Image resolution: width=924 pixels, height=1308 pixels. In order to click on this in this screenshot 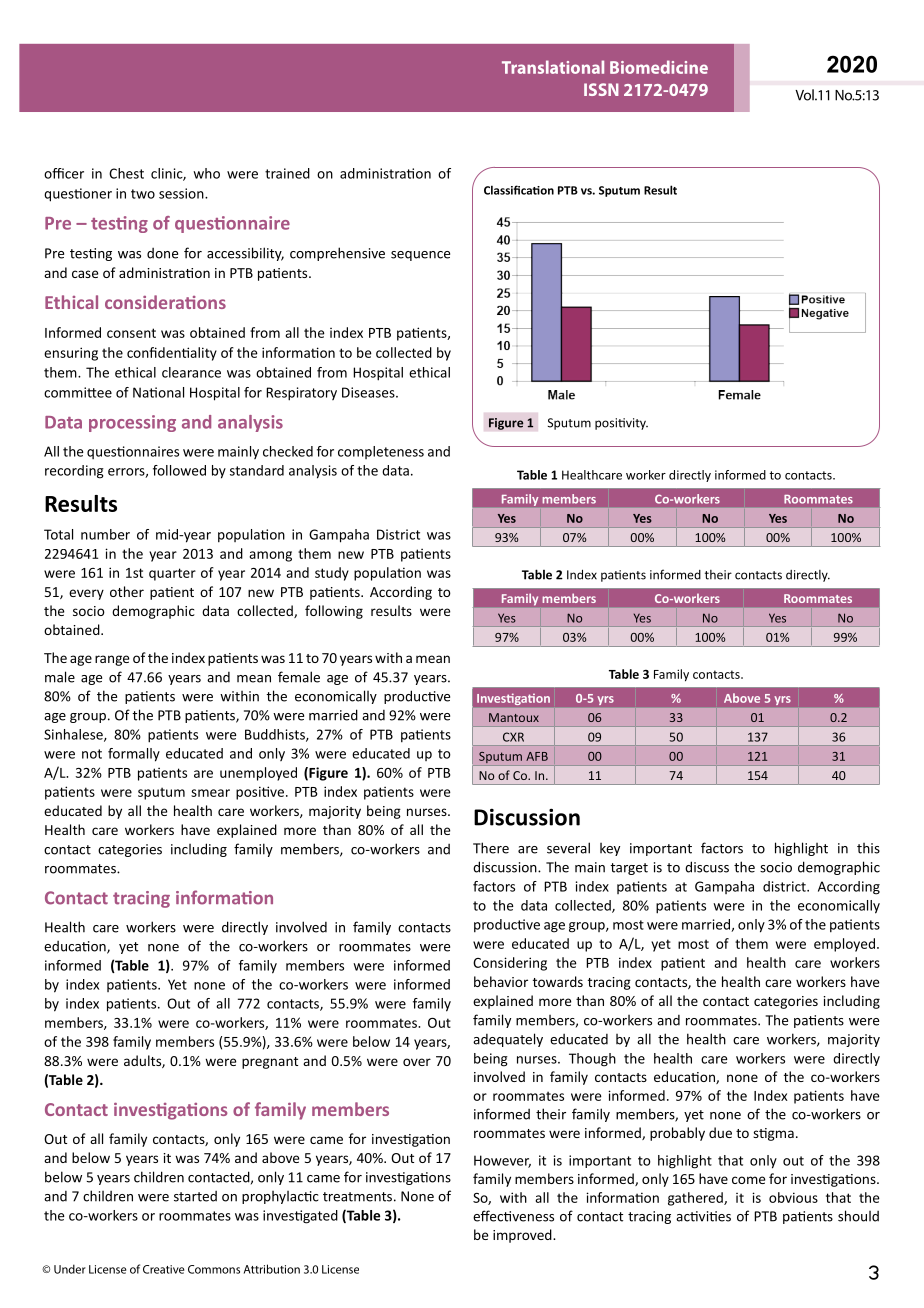, I will do `click(868, 848)`.
